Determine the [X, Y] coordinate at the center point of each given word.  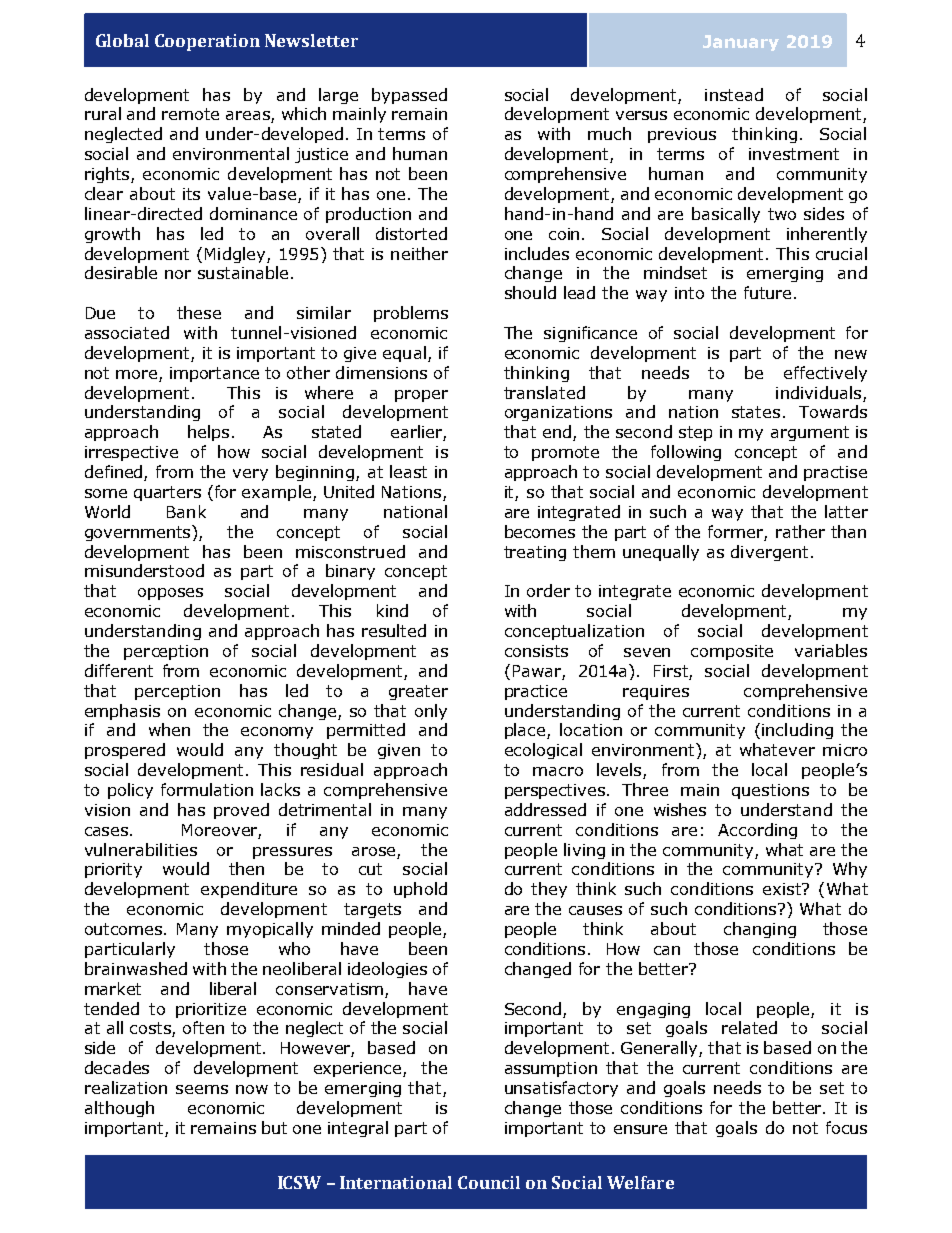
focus [846, 1127]
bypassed [409, 96]
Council [489, 1182]
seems [202, 1089]
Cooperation [207, 42]
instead [734, 94]
